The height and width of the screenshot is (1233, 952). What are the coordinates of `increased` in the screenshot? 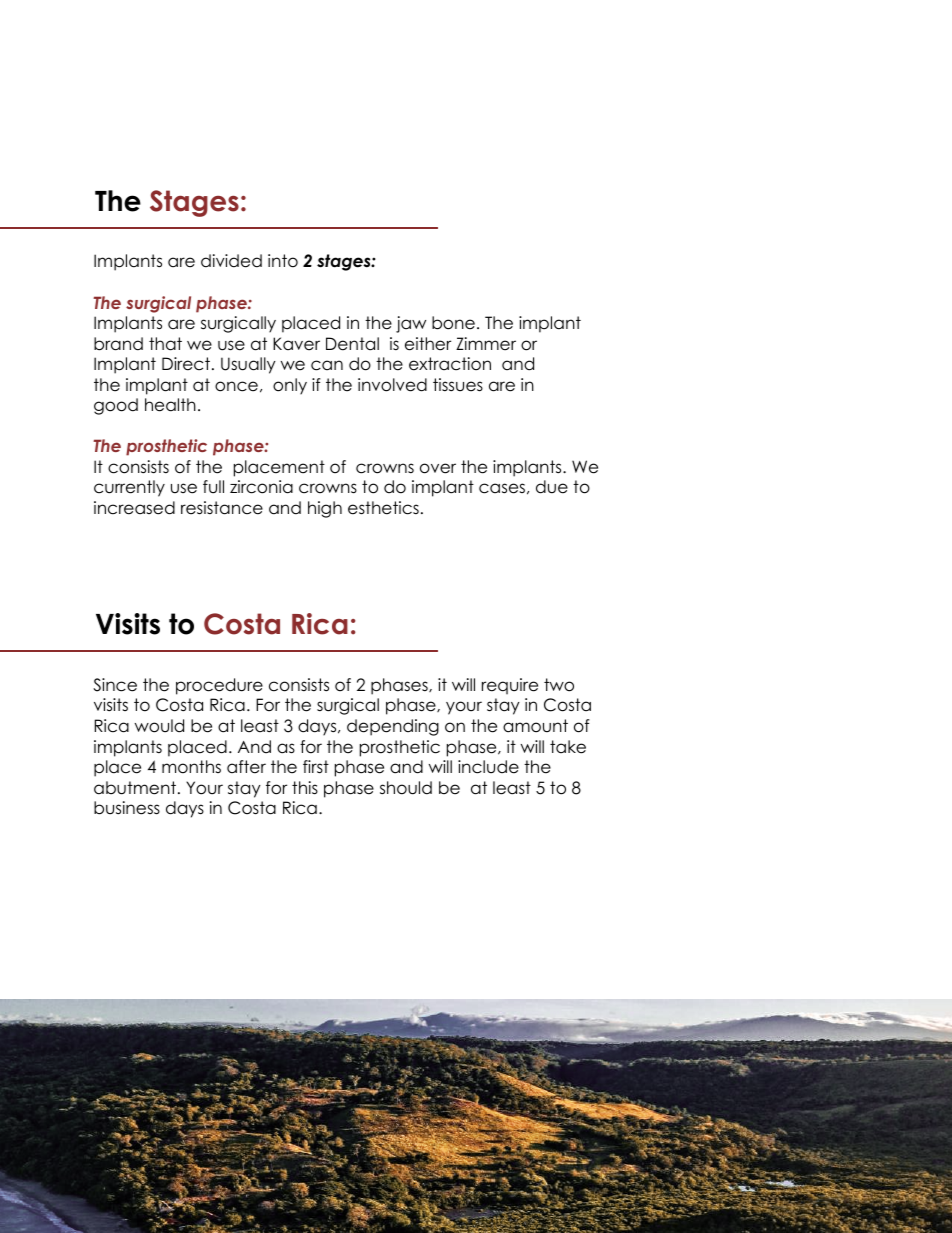 It's located at (134, 508).
